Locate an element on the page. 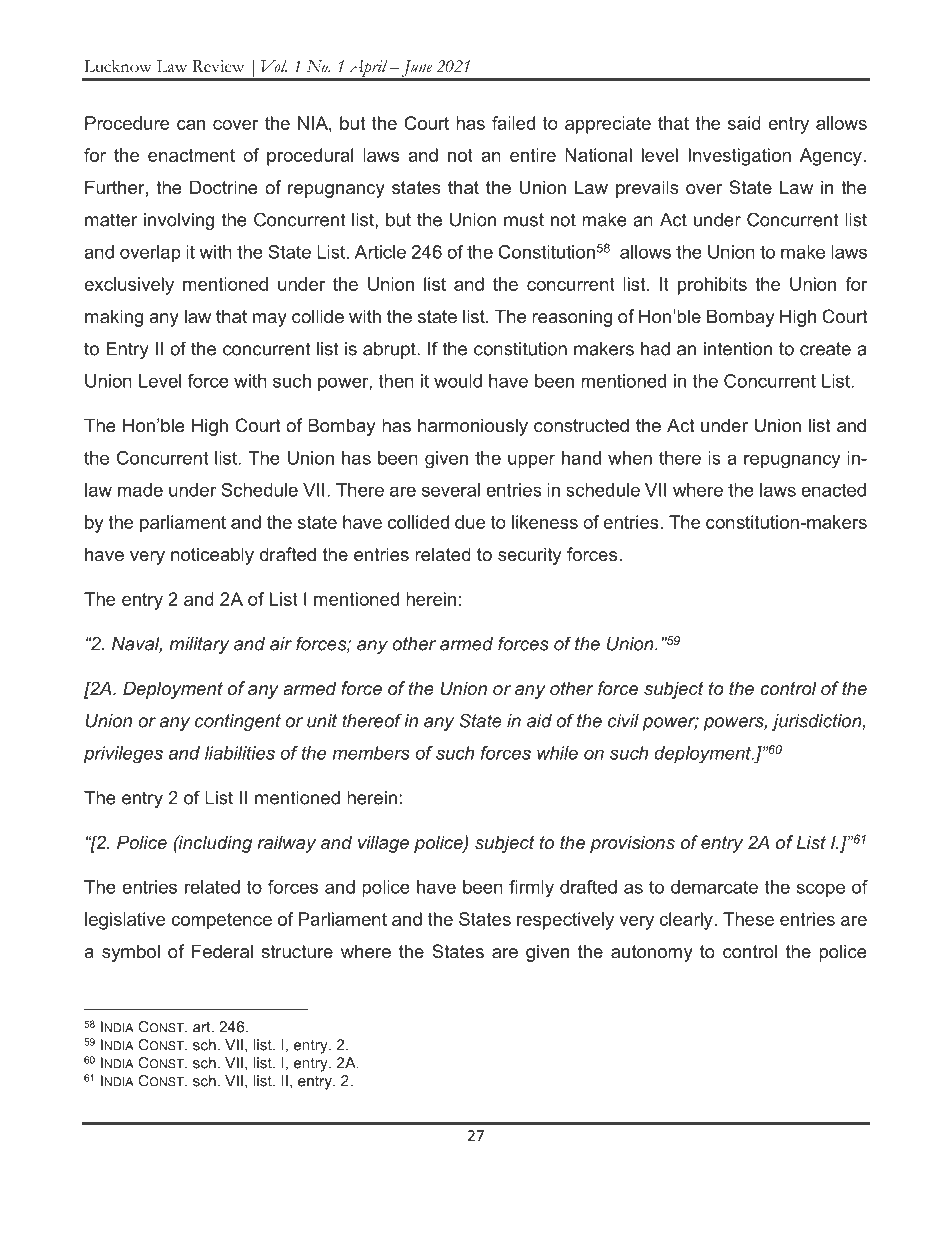 The height and width of the document is (1233, 952). would is located at coordinates (458, 381).
